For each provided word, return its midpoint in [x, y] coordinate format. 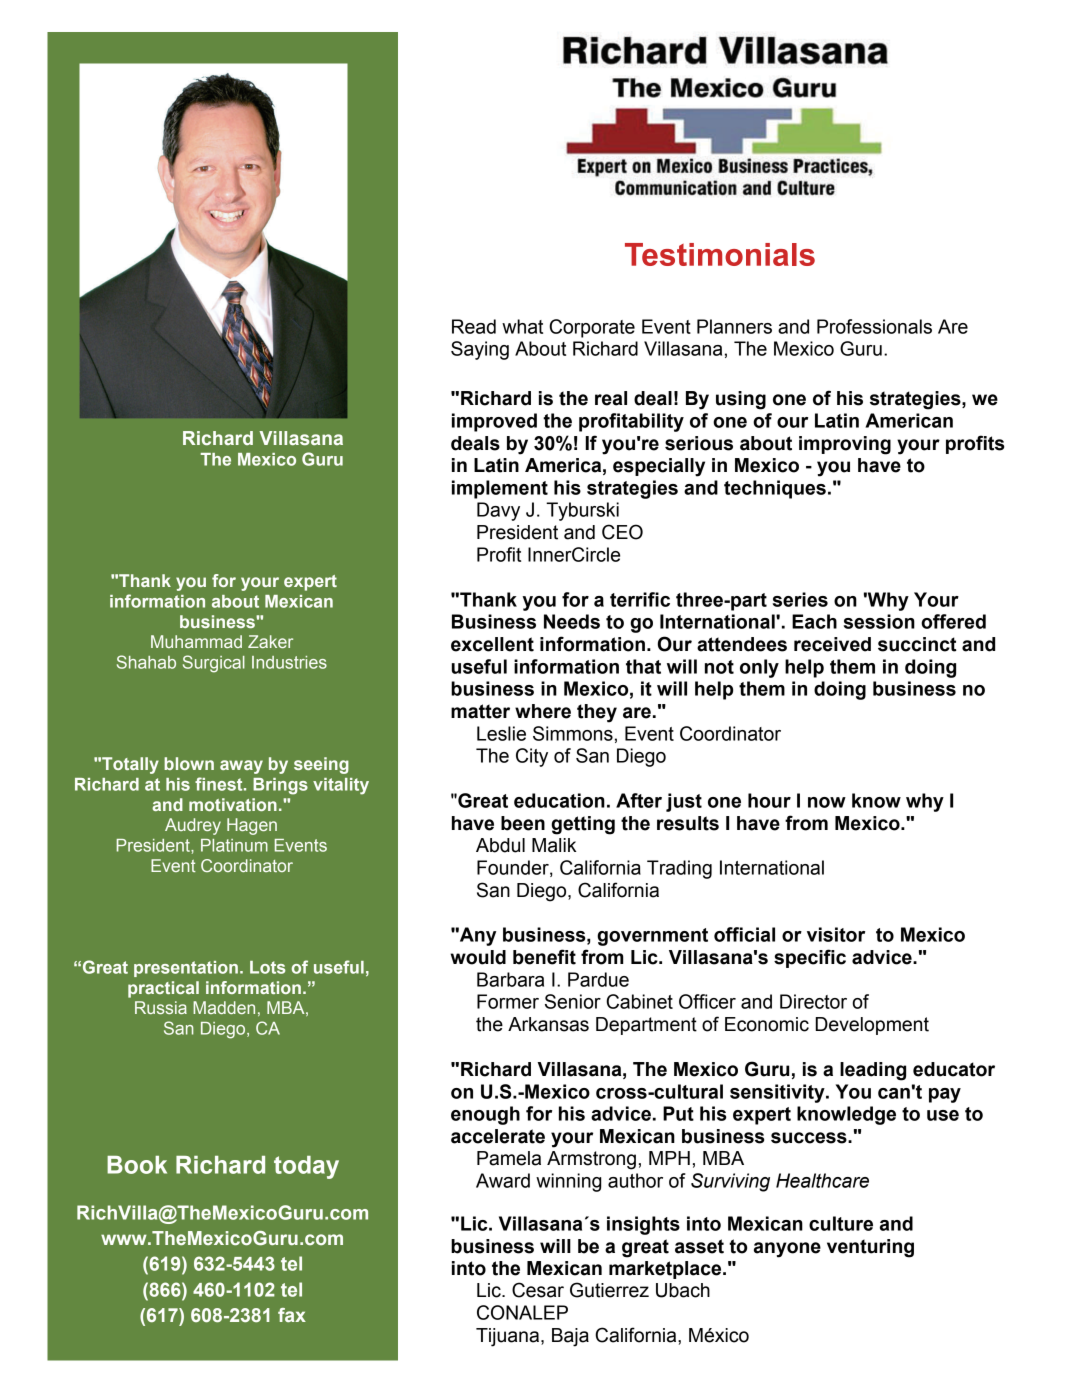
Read [474, 326]
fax [292, 1315]
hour [769, 800]
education [559, 800]
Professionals [874, 326]
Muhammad [196, 641]
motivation [233, 804]
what [522, 326]
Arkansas [548, 1024]
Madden [224, 1007]
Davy [498, 511]
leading [873, 1071]
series [800, 599]
